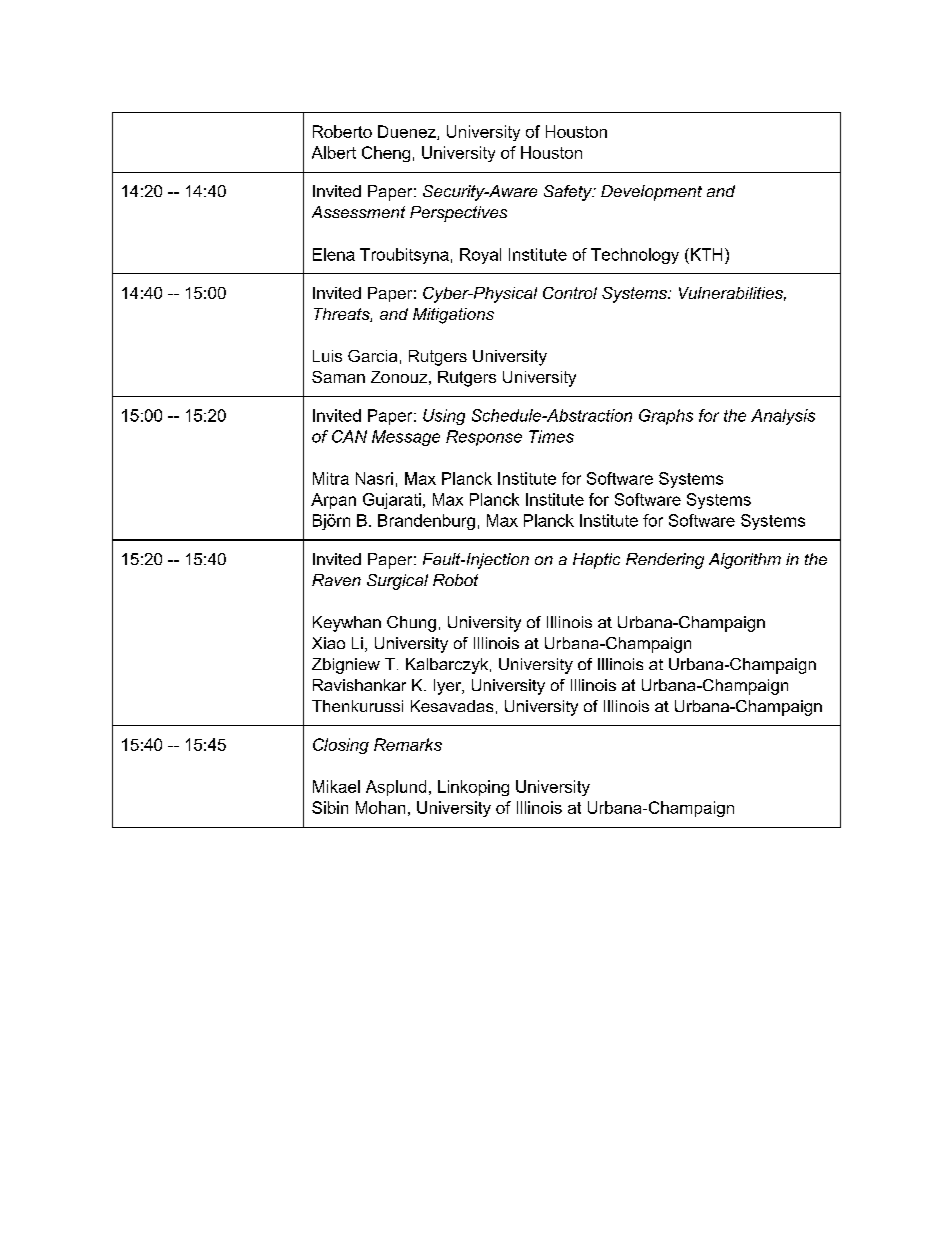  I want to click on Cheng, so click(386, 154).
